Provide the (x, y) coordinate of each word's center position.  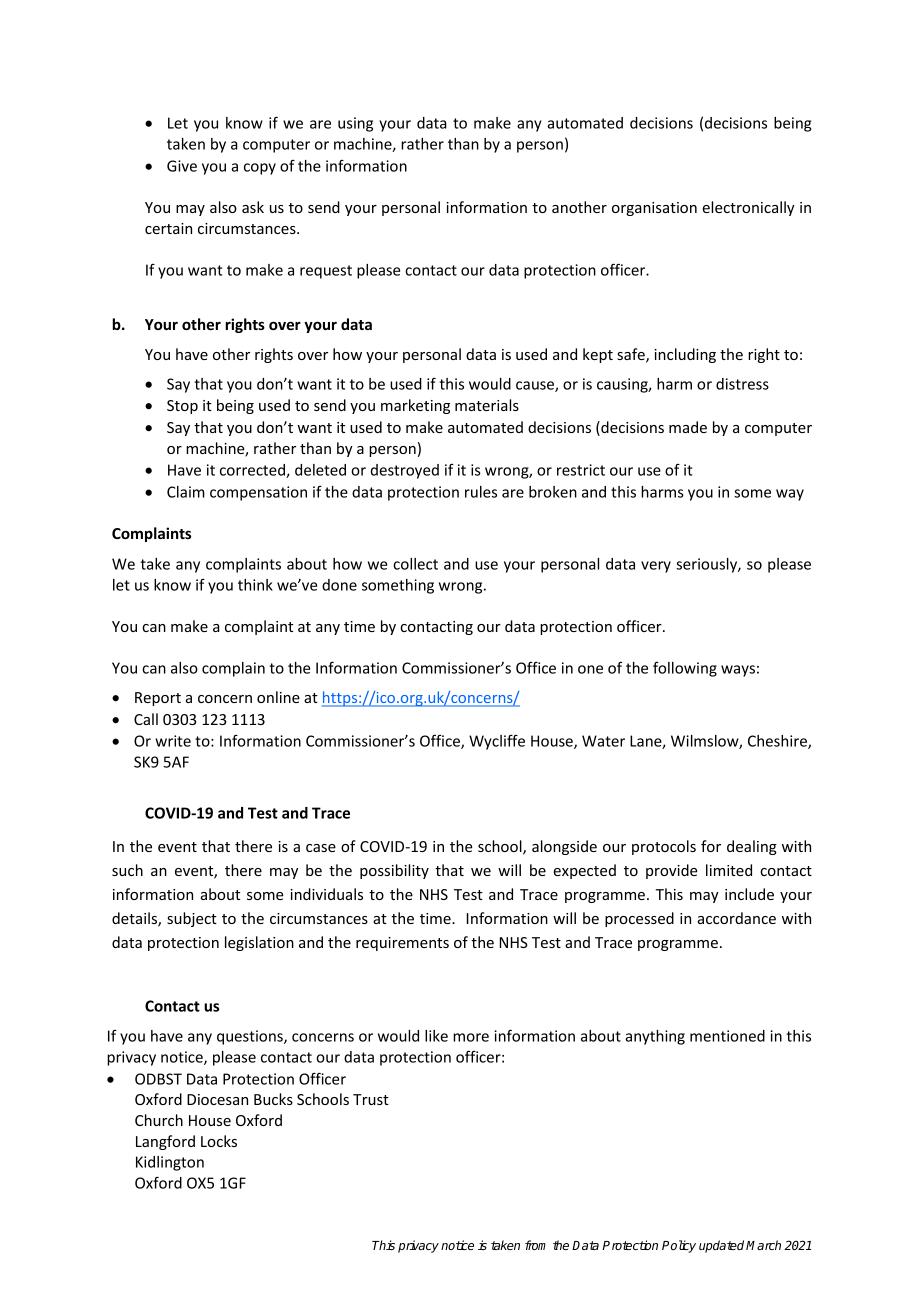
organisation (654, 209)
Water (603, 741)
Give (182, 166)
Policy (679, 1246)
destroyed (405, 471)
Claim (186, 492)
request (326, 272)
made (688, 427)
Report (158, 699)
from (535, 1245)
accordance (737, 918)
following (685, 669)
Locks (219, 1141)
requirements (402, 944)
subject (192, 919)
